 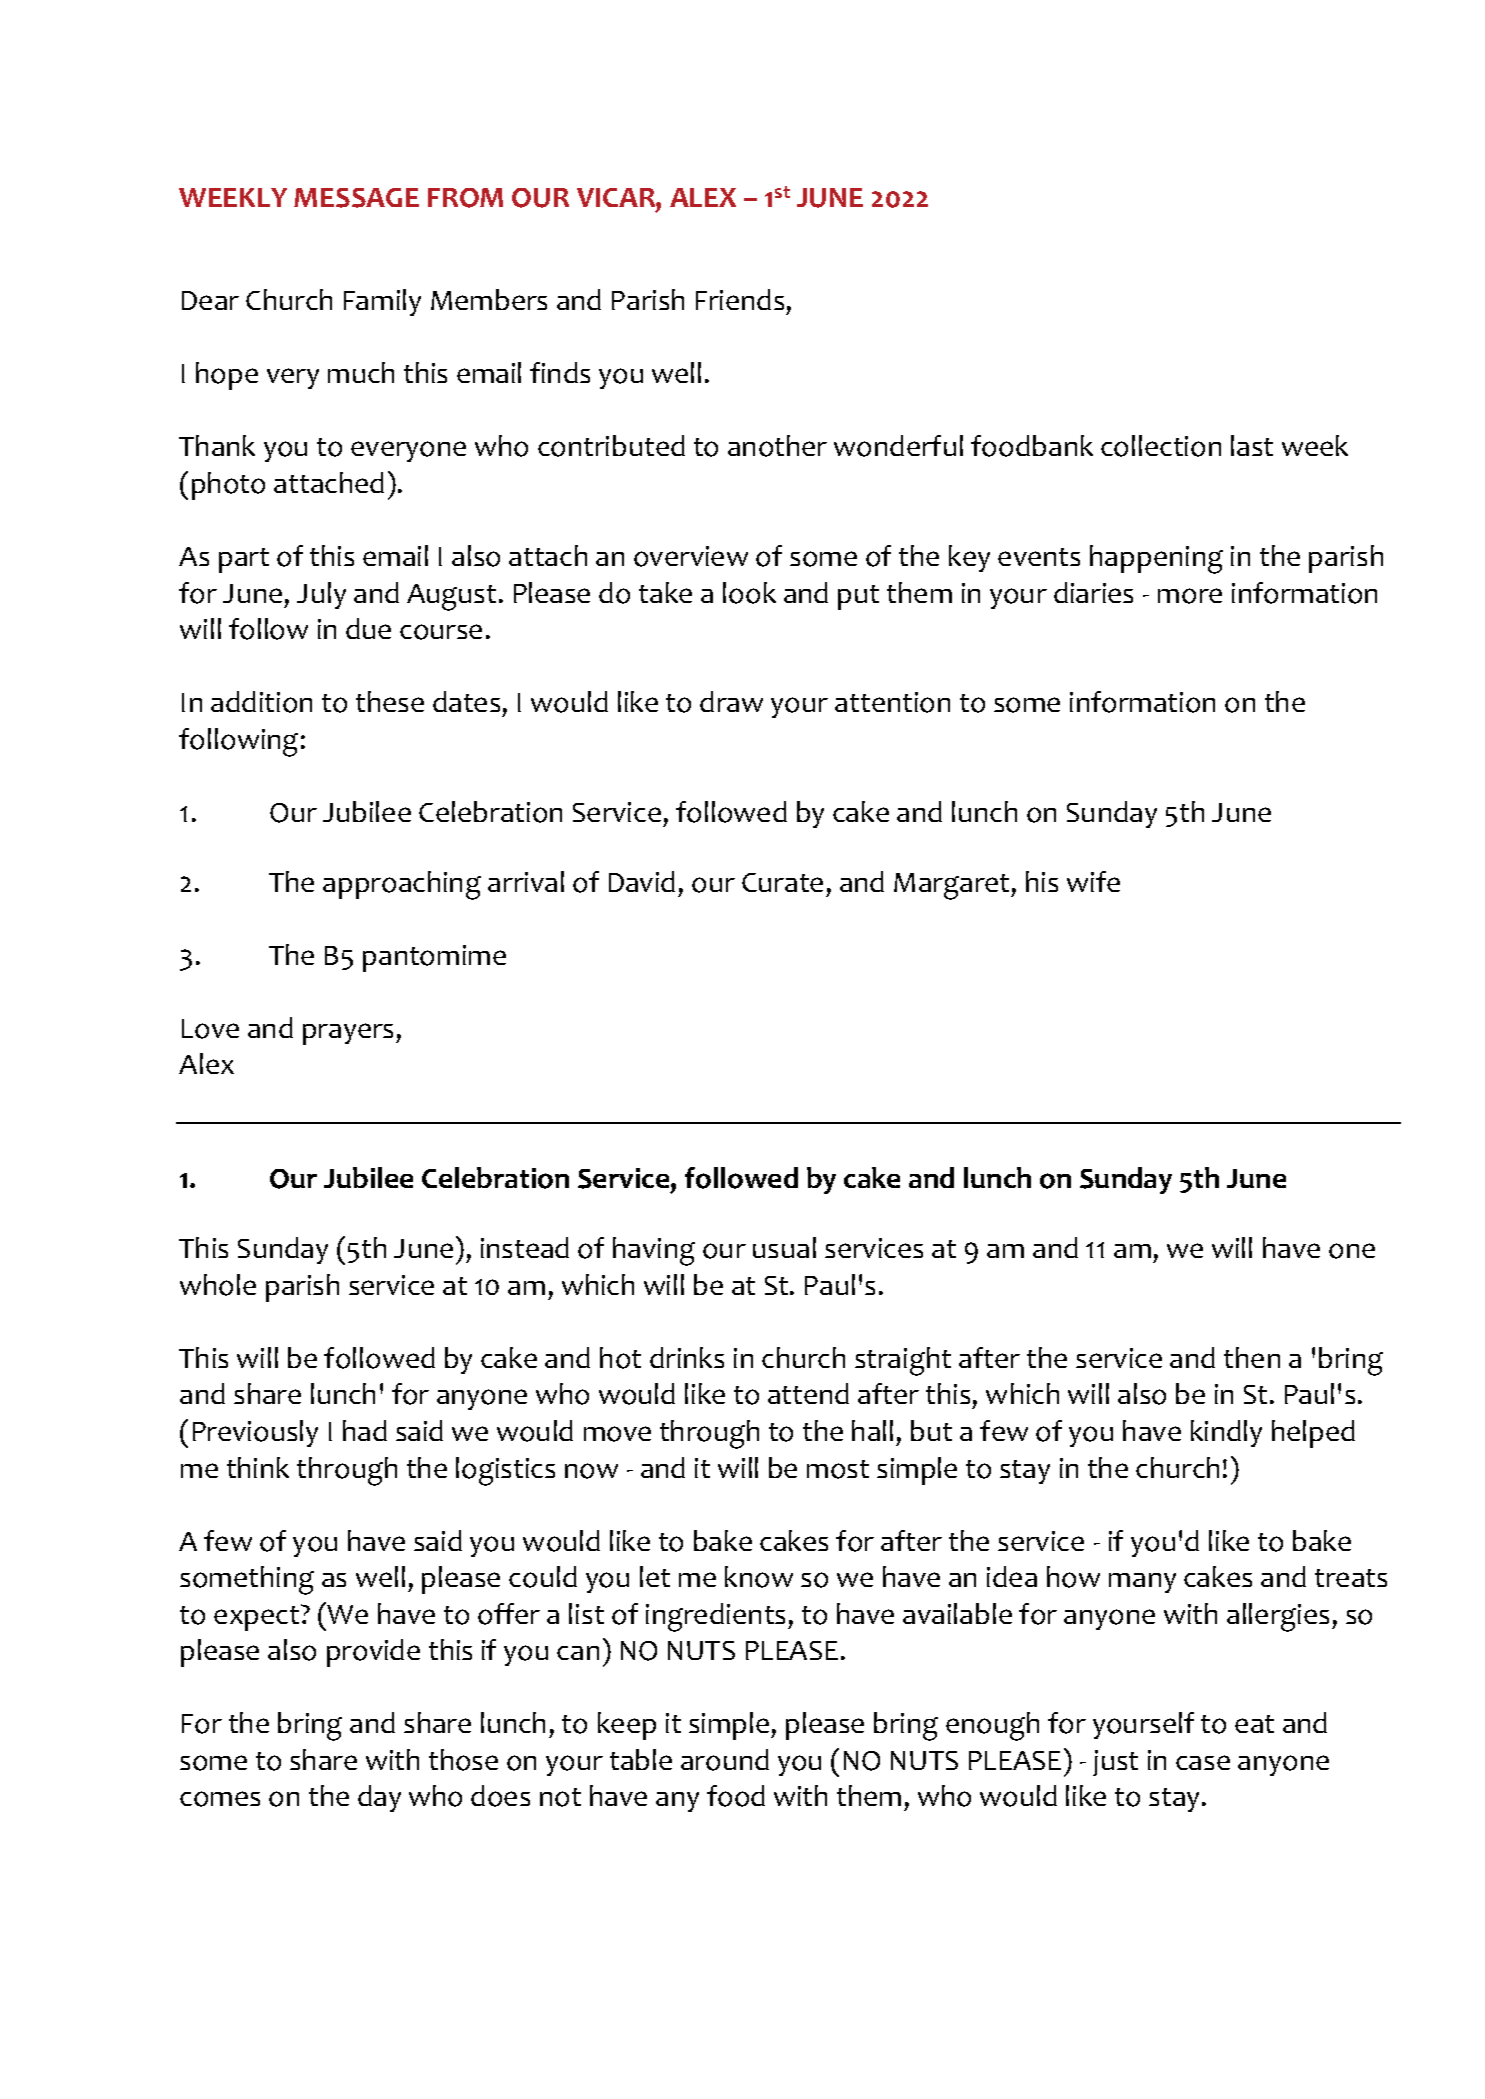 I want to click on wife, so click(x=1093, y=881).
